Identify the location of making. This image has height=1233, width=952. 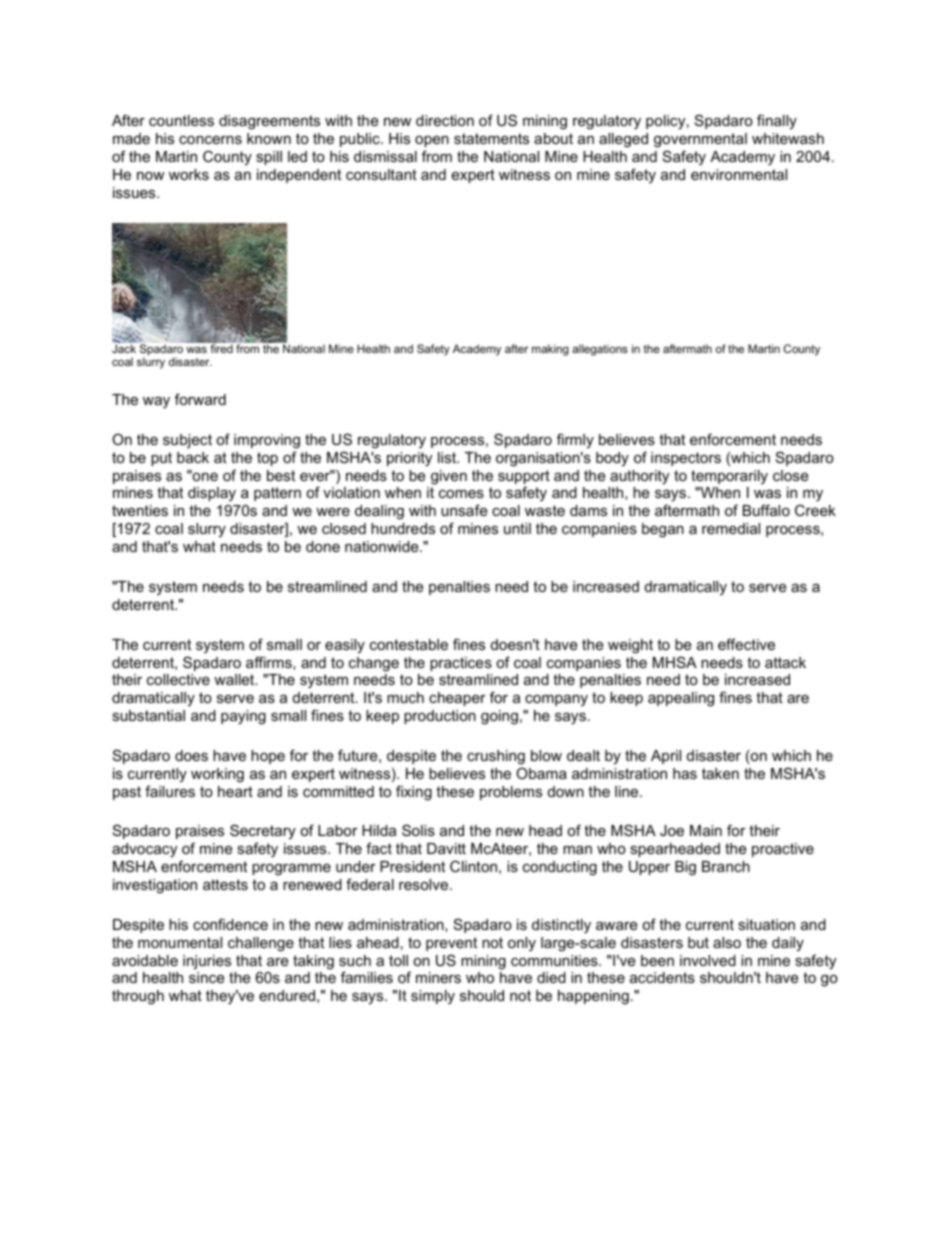
(550, 350).
